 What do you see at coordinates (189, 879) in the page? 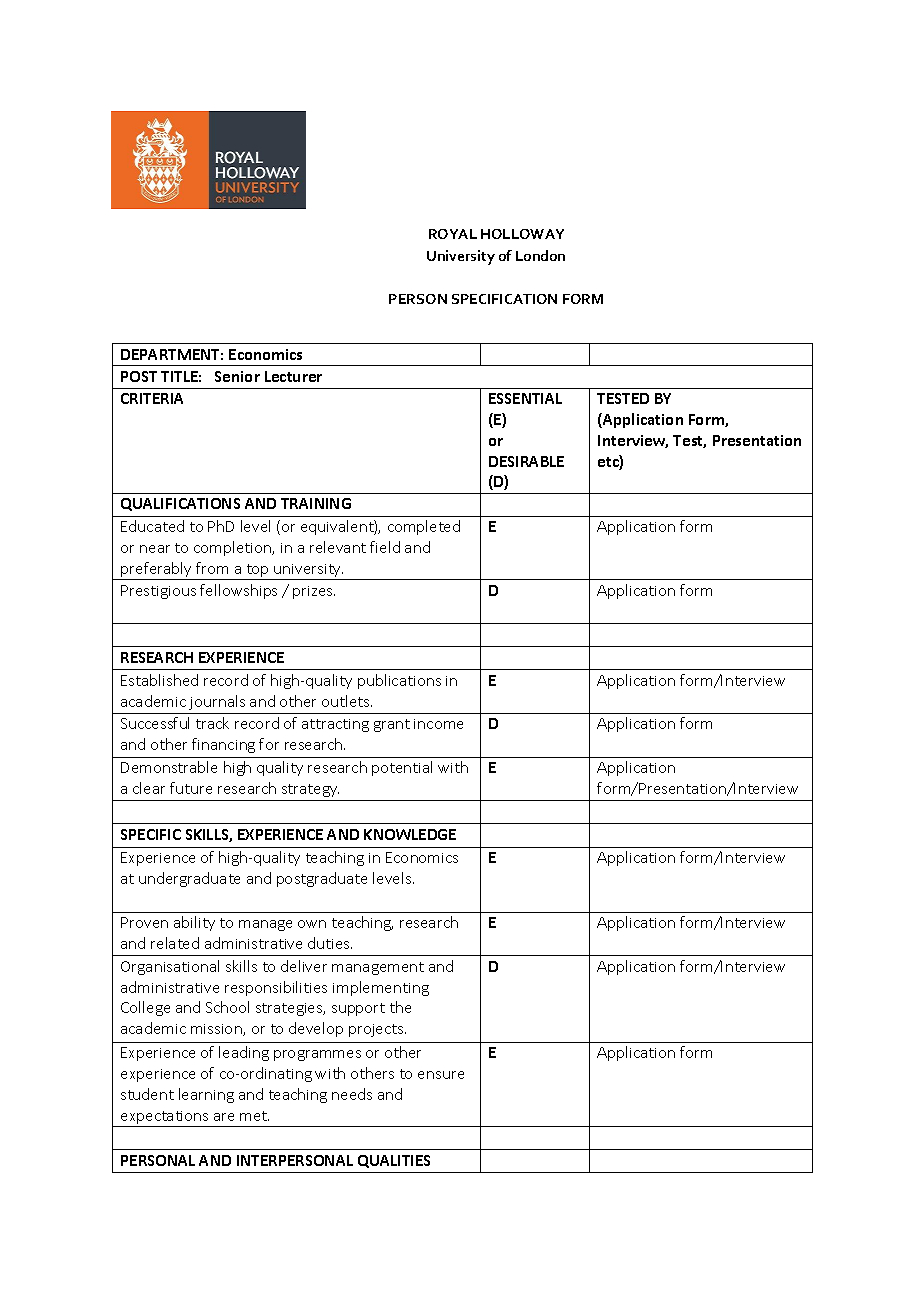
I see `undergraduate` at bounding box center [189, 879].
